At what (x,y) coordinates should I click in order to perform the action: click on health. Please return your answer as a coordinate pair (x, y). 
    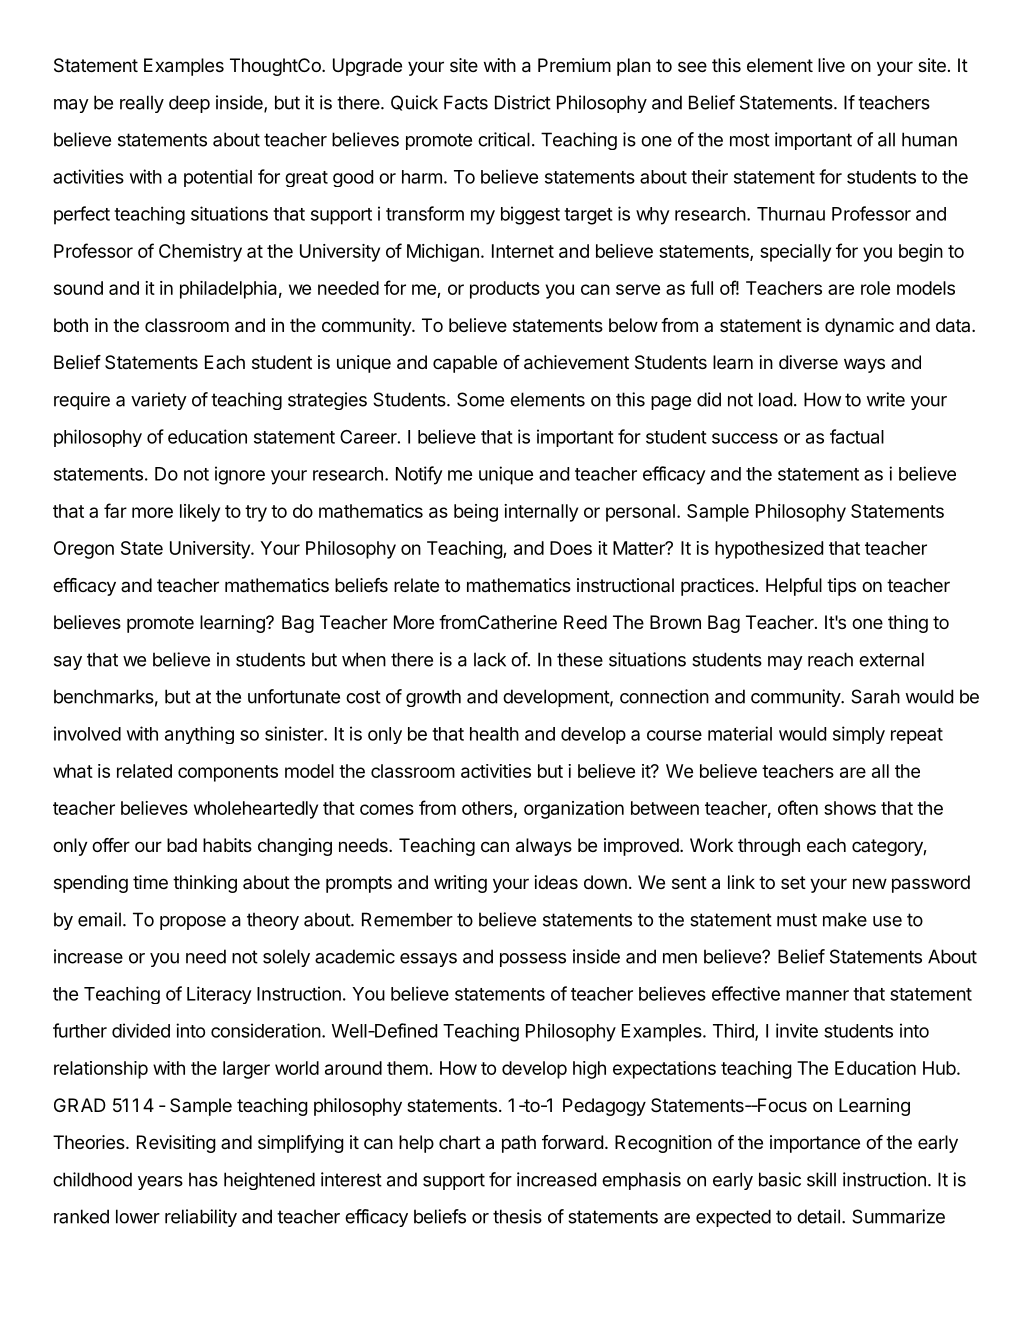
    Looking at the image, I should click on (494, 734).
